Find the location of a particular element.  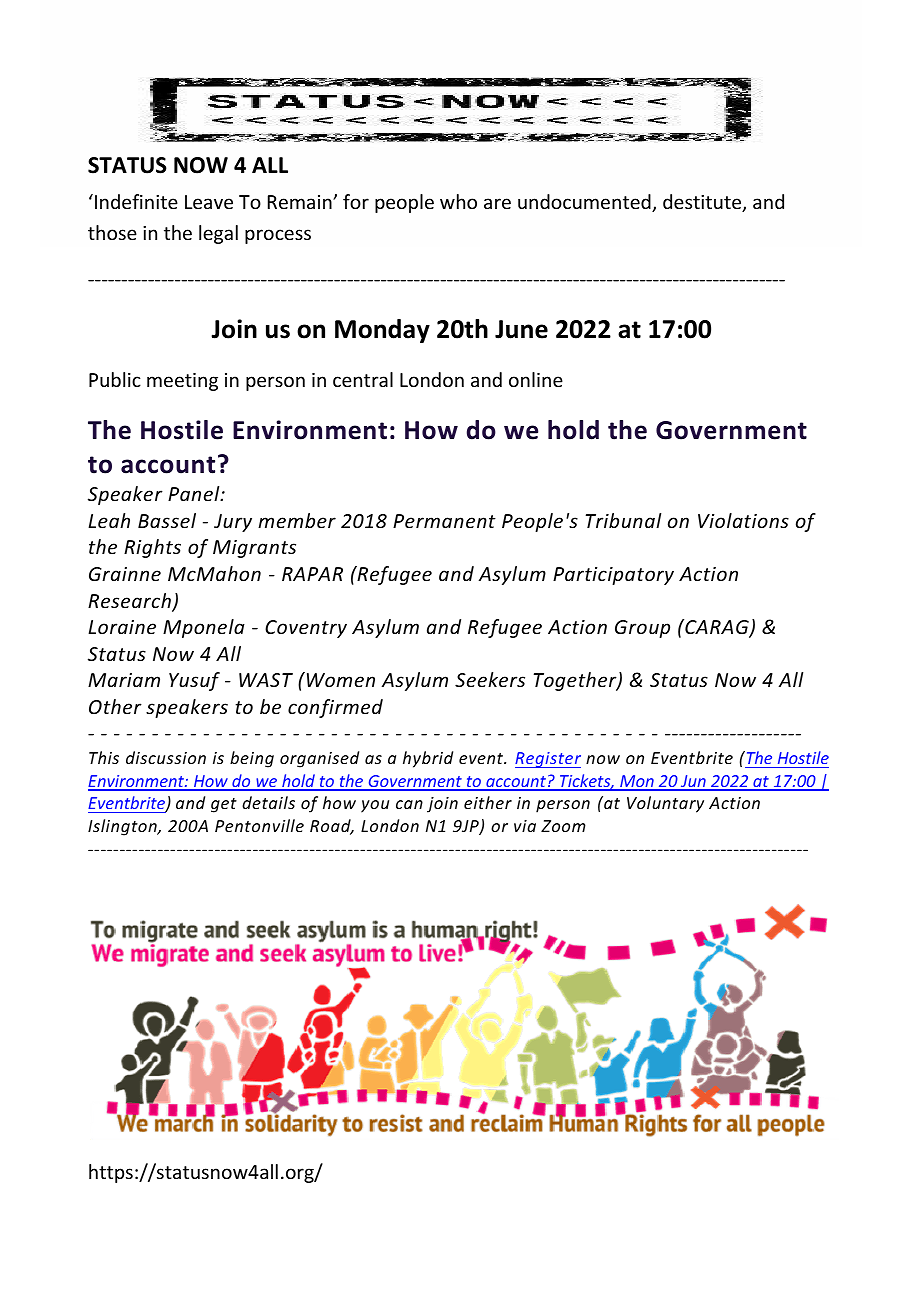

Research is located at coordinates (130, 602).
